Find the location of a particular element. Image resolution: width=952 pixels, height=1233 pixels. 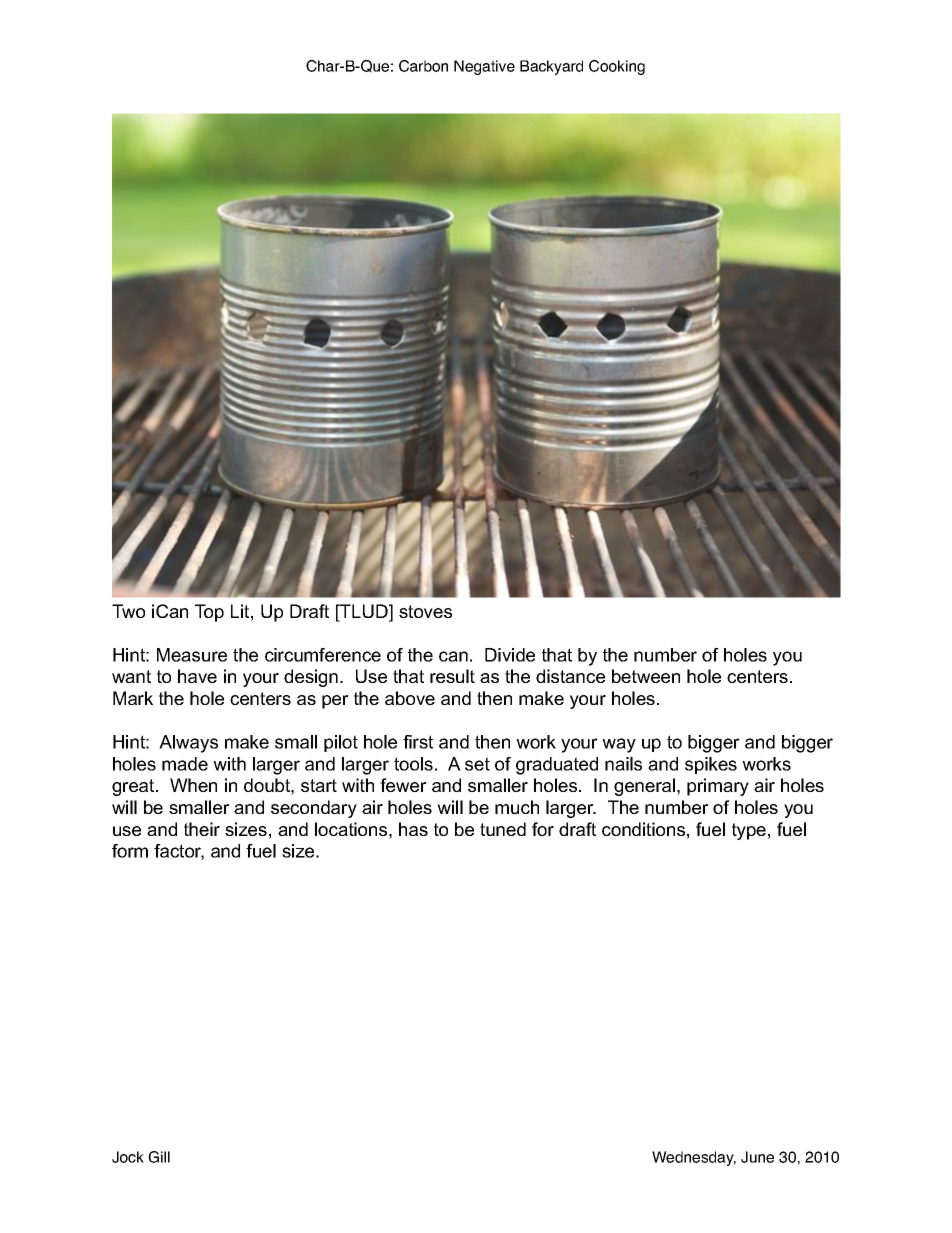

Cooking is located at coordinates (617, 67).
